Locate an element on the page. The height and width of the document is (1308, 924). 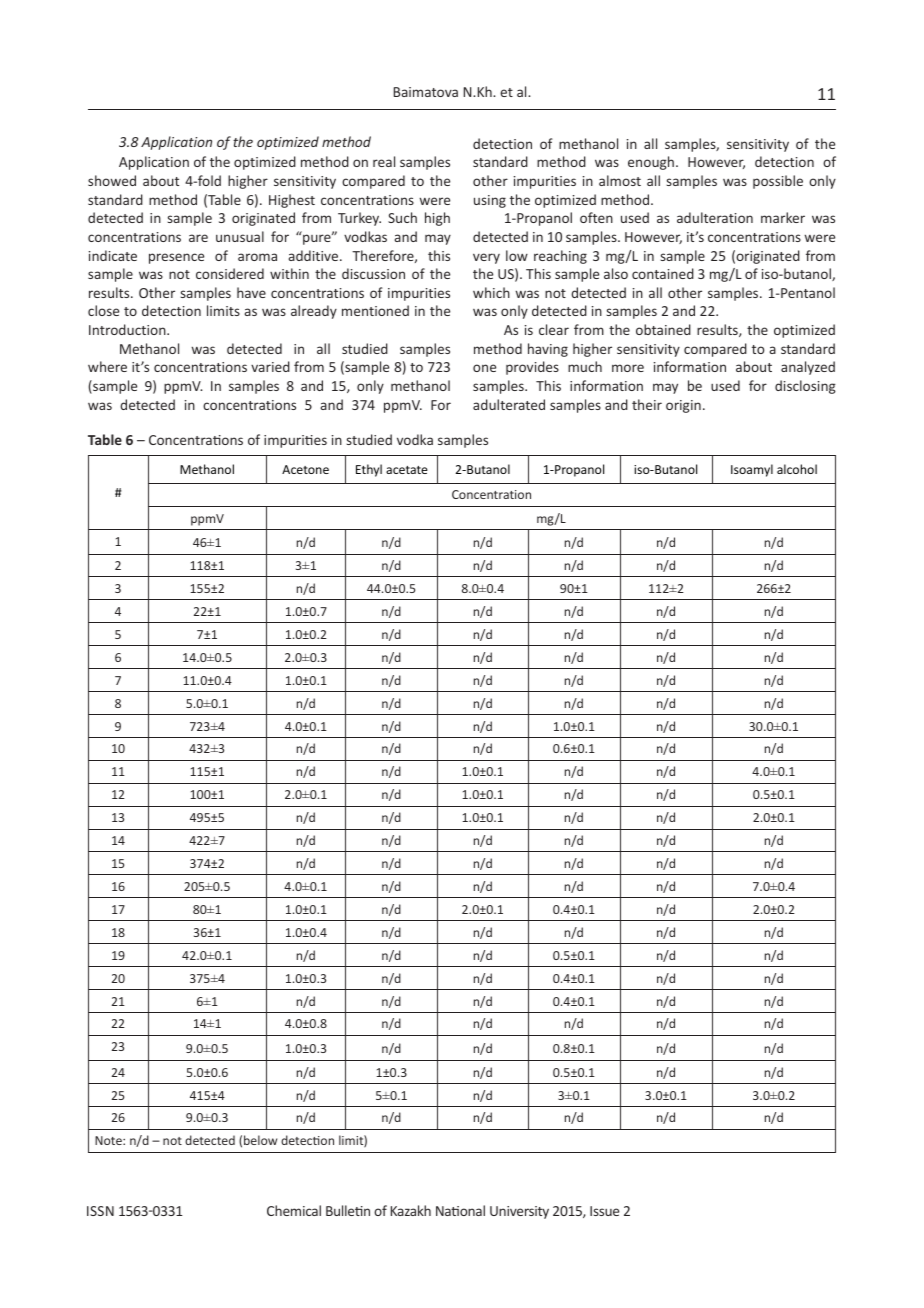
Kazakh is located at coordinates (411, 1210).
